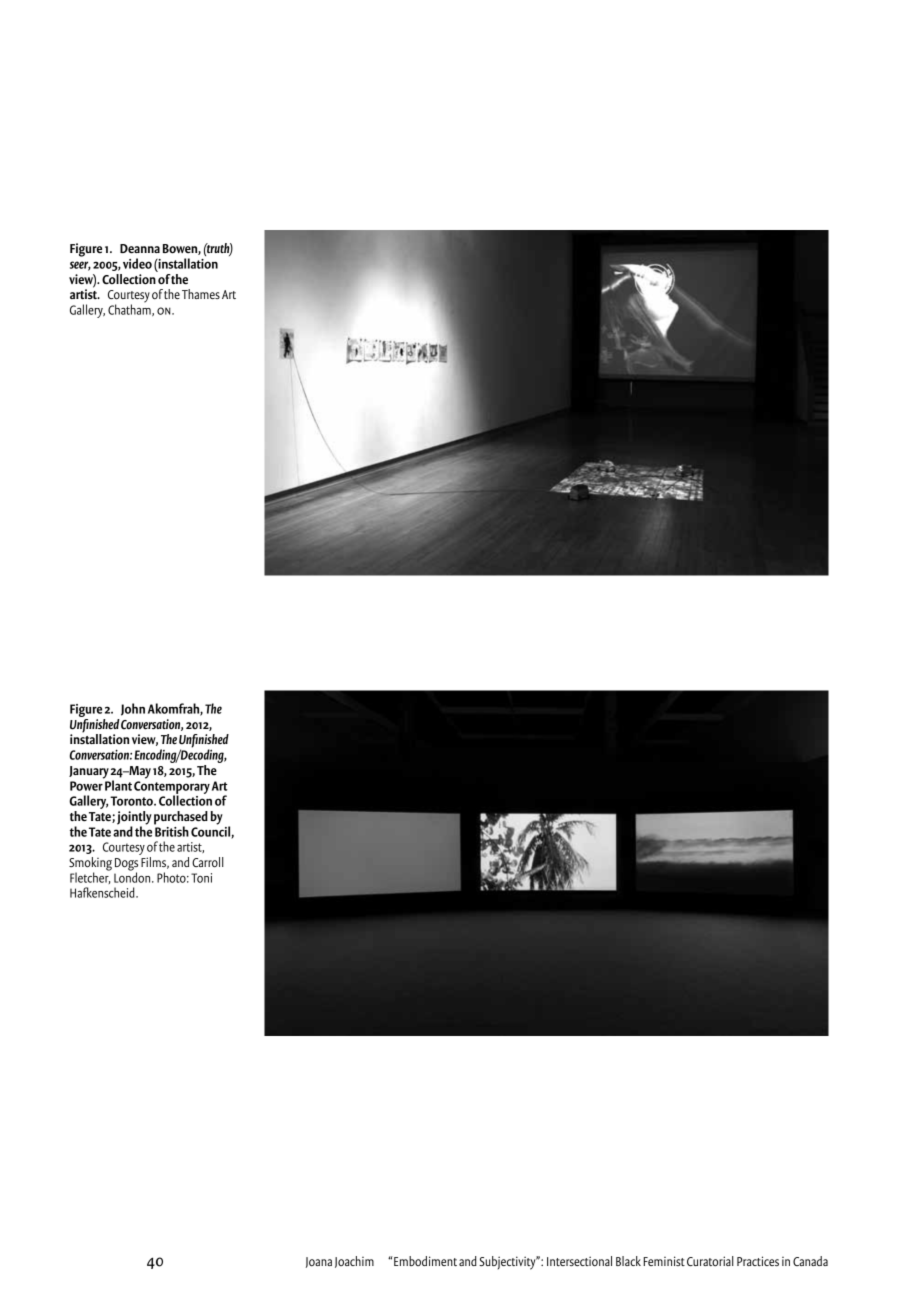  I want to click on Contemporary, so click(172, 788).
